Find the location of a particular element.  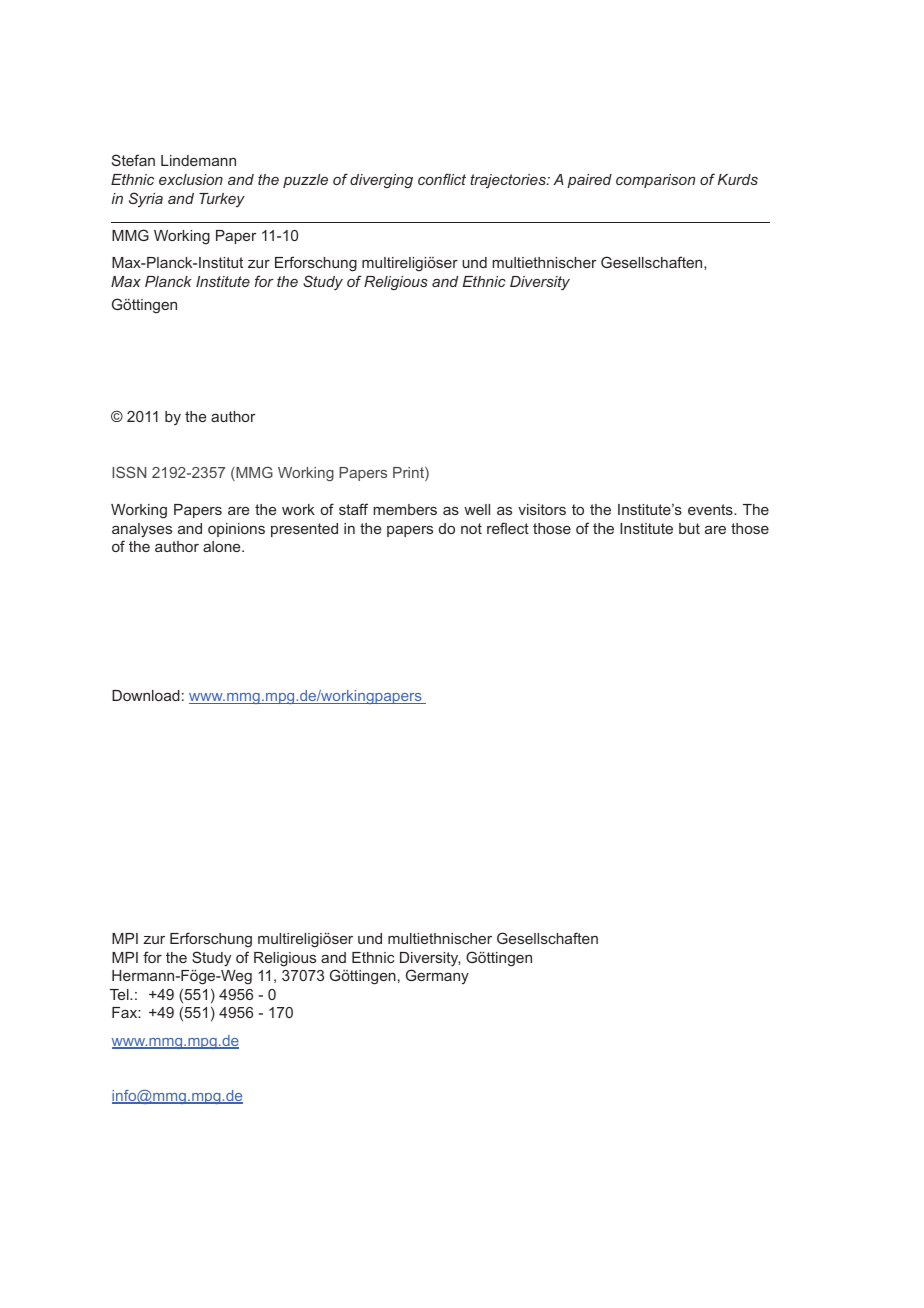

Germany is located at coordinates (437, 976).
